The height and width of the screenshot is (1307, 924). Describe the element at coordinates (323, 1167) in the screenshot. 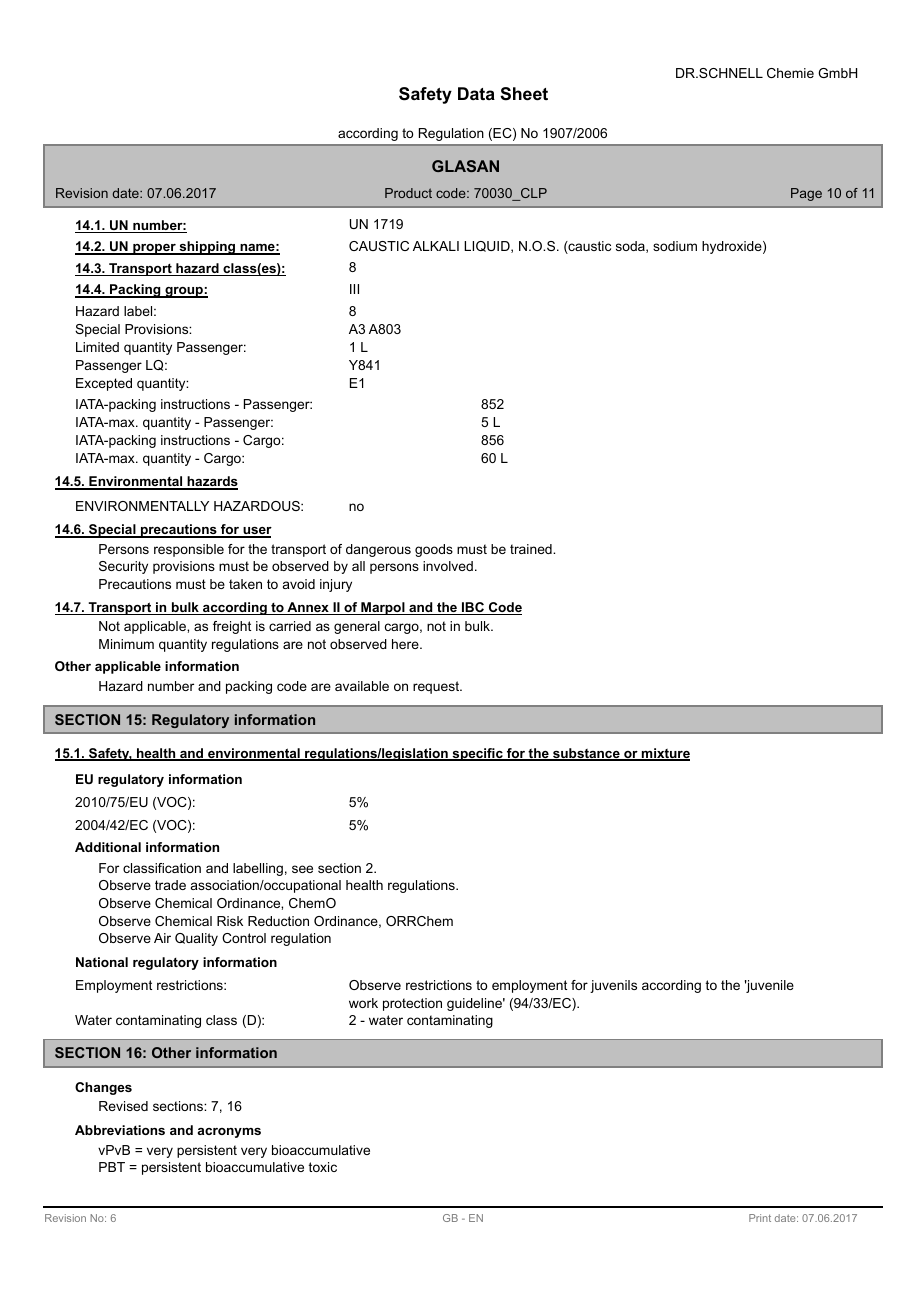

I see `toxic` at that location.
